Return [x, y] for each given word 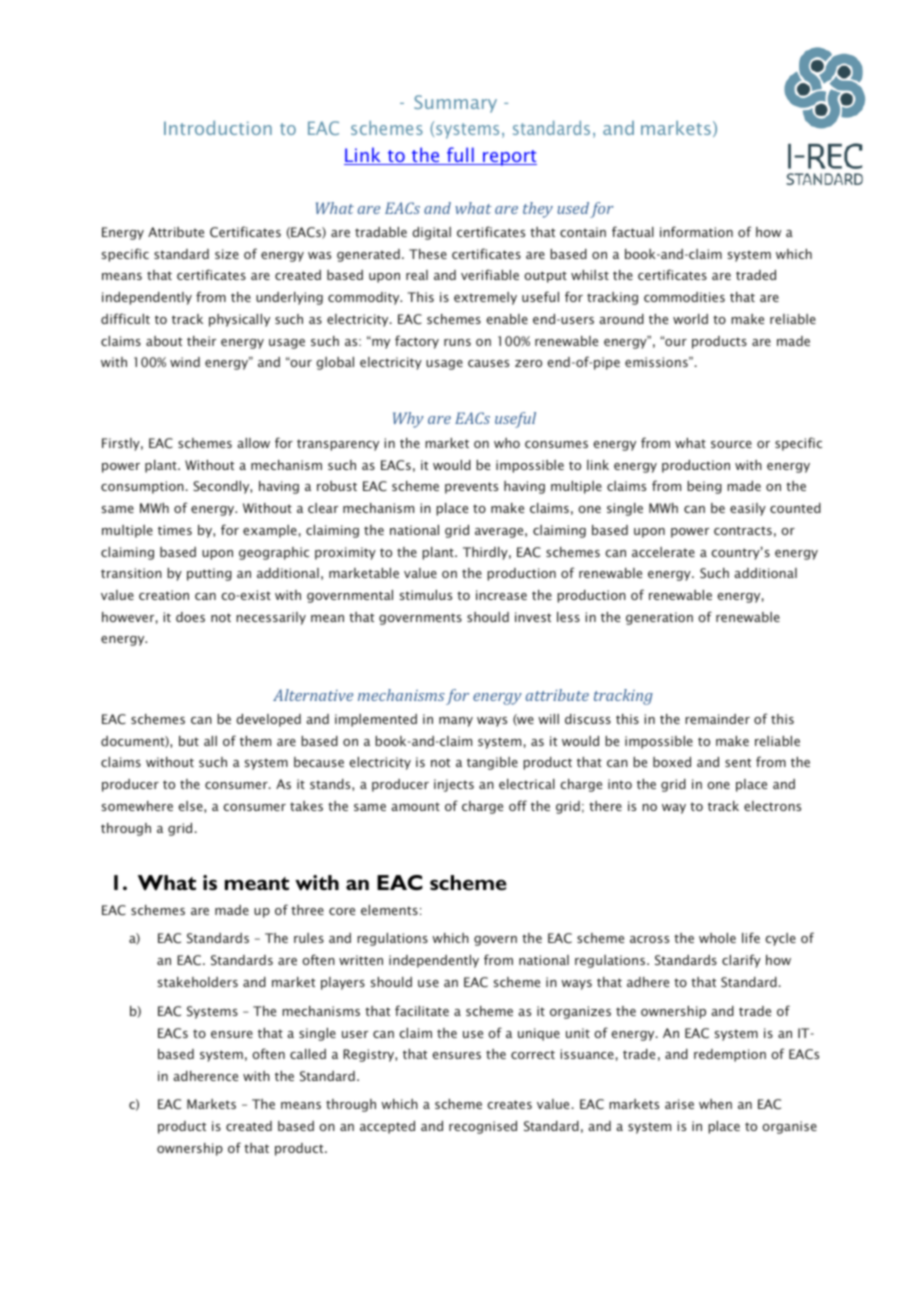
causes [488, 363]
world [690, 319]
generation [659, 618]
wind [185, 362]
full [460, 156]
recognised [483, 1127]
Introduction [218, 128]
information [696, 231]
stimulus [426, 595]
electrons [772, 806]
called [308, 1054]
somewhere [137, 806]
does [190, 617]
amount [415, 806]
